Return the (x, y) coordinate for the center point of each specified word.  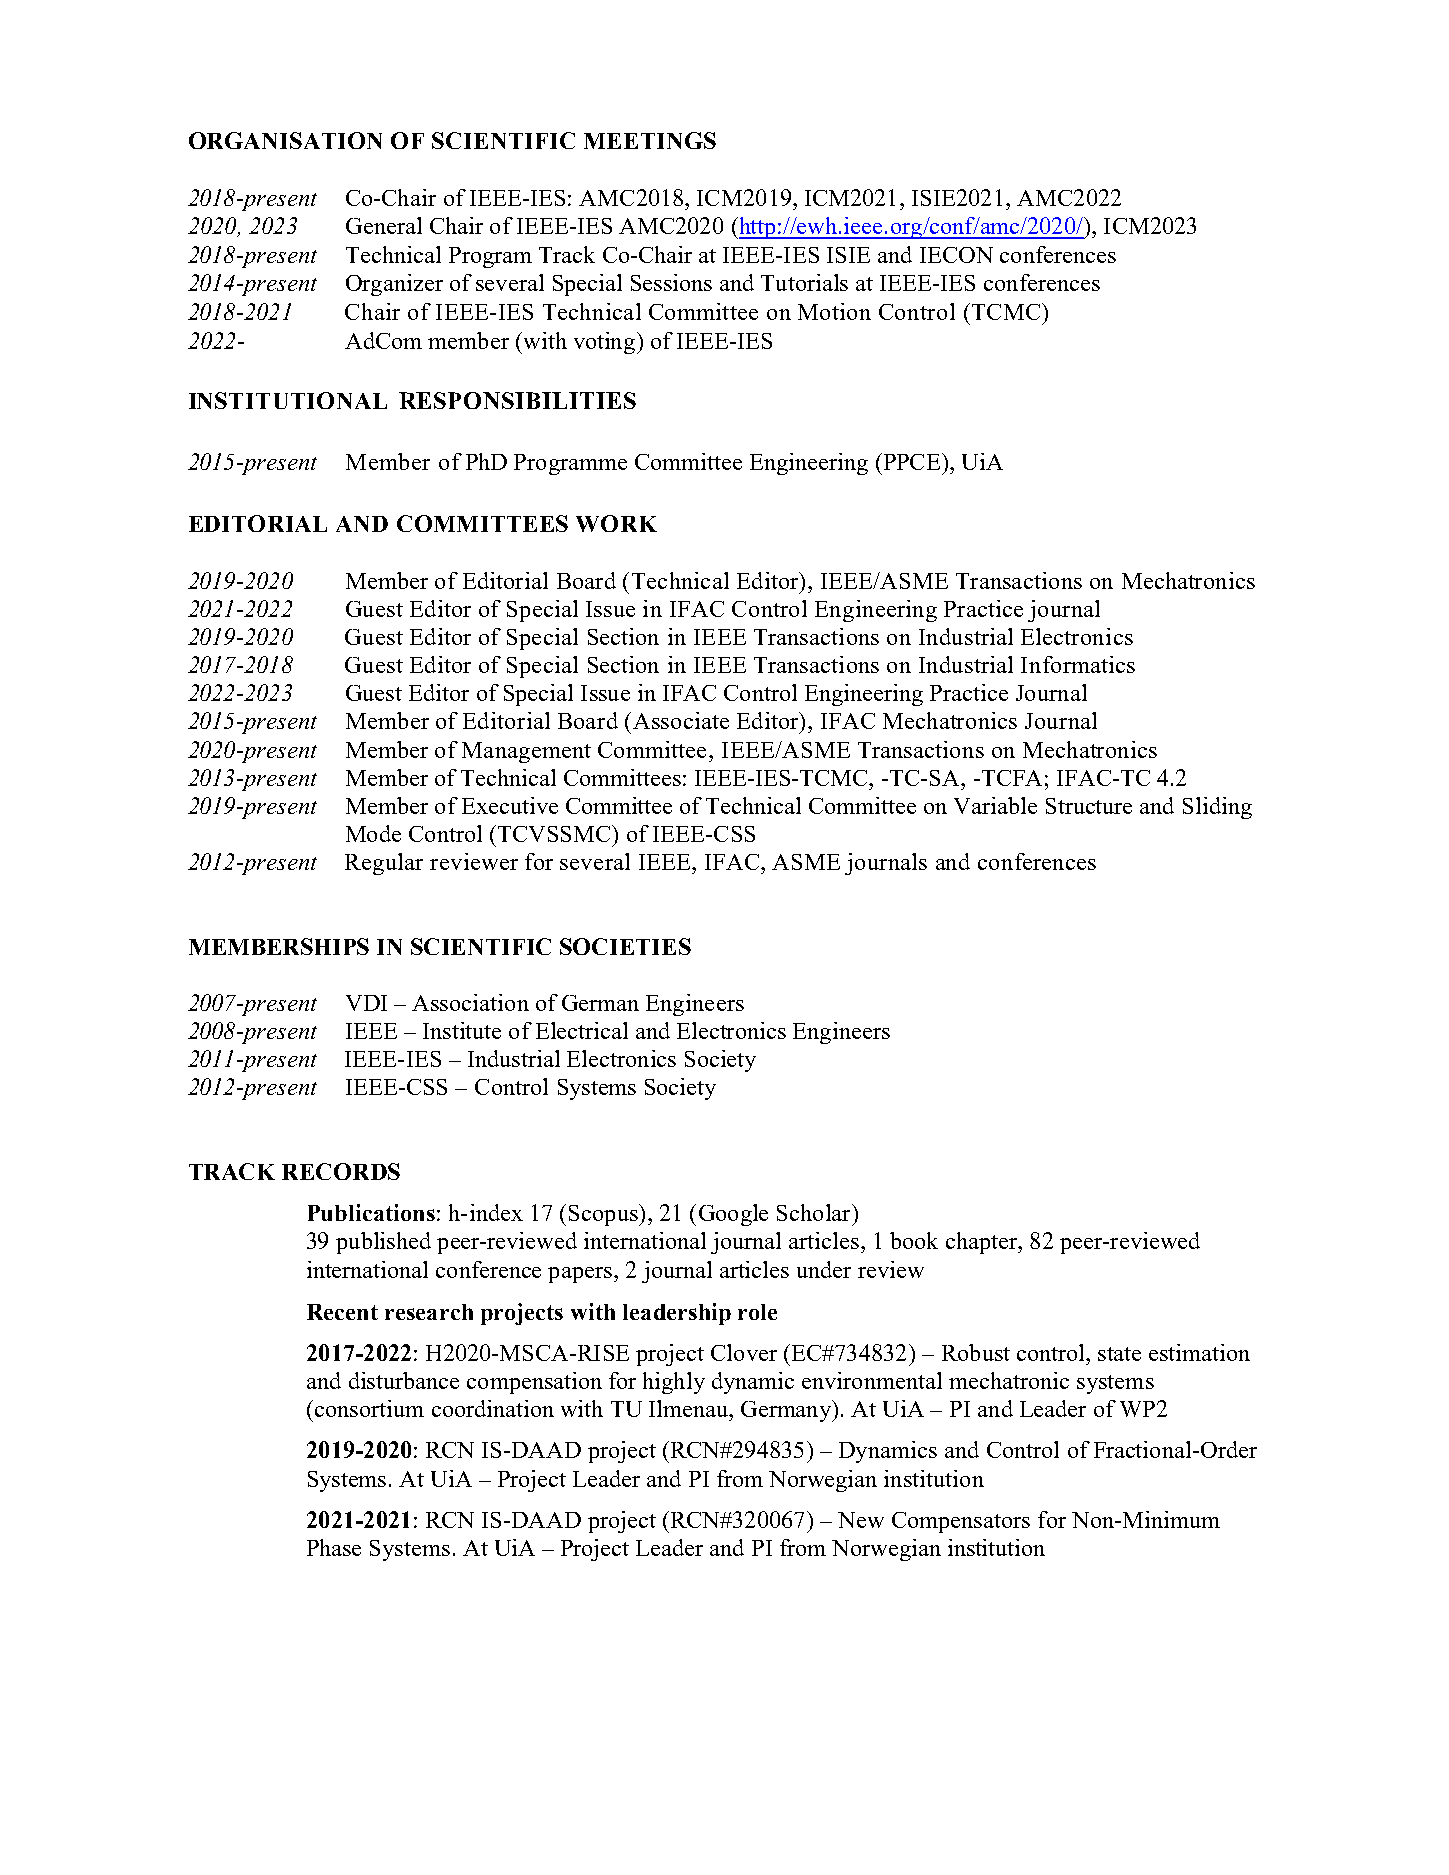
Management (526, 752)
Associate (681, 720)
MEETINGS (650, 140)
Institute (462, 1030)
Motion (834, 311)
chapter (983, 1243)
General (384, 225)
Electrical (582, 1030)
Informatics (1078, 664)
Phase (334, 1547)
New (861, 1520)
